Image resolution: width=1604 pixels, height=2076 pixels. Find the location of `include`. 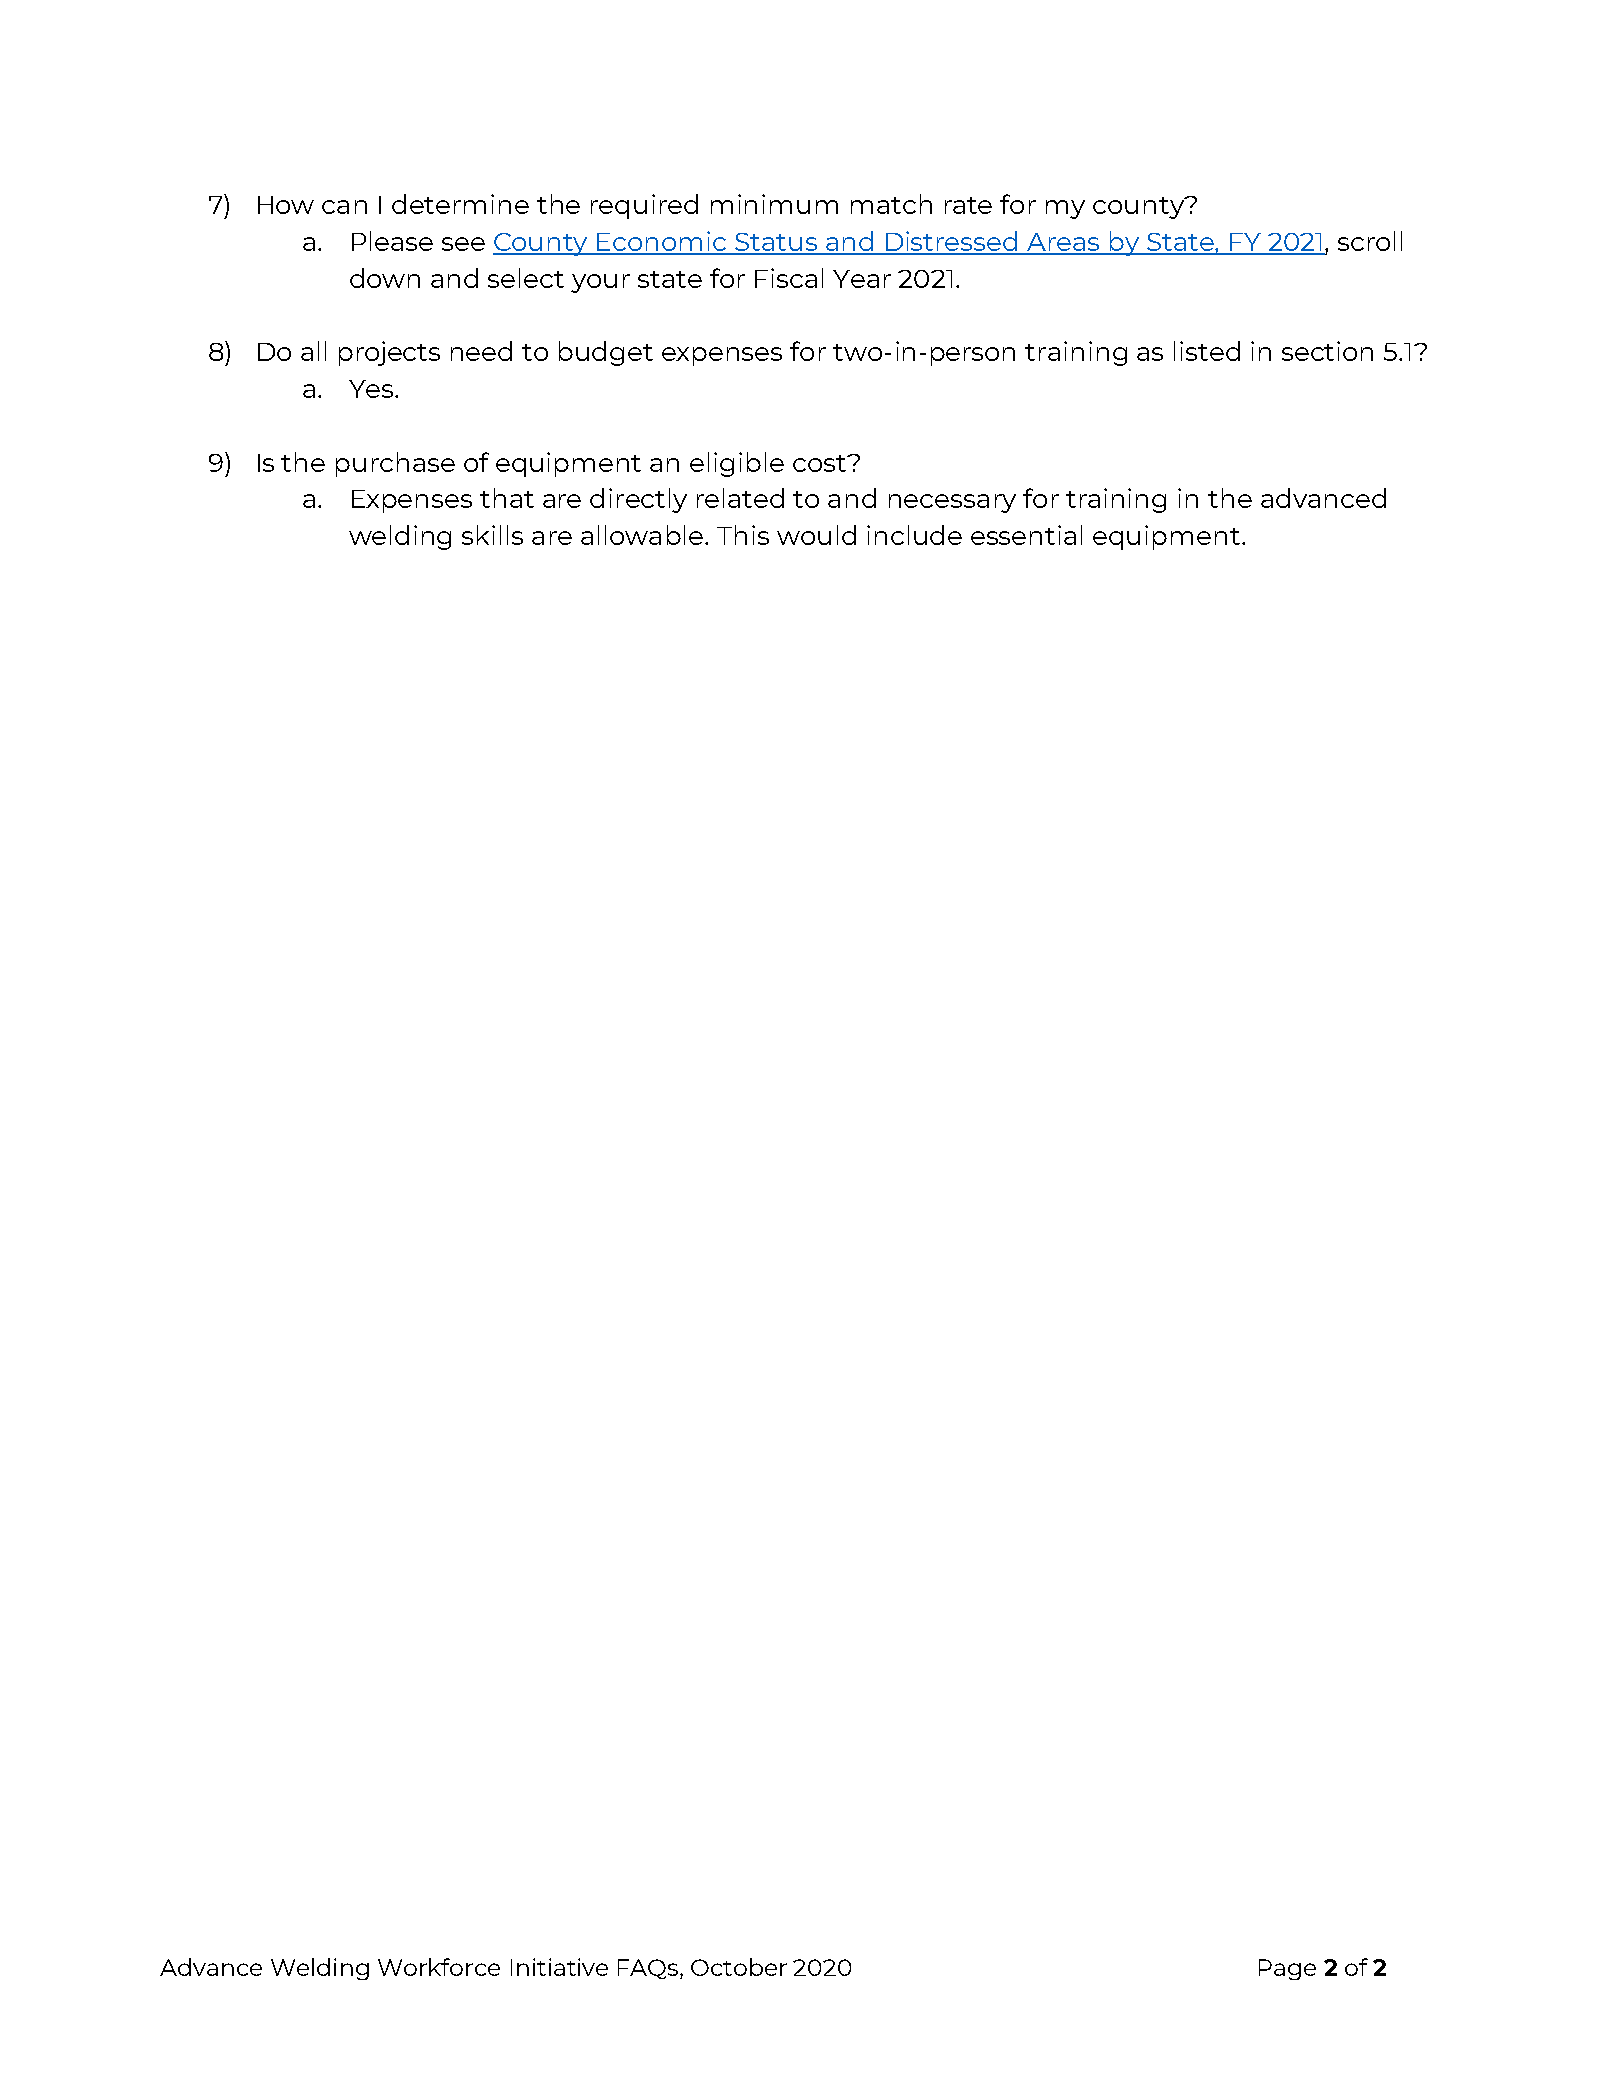

include is located at coordinates (914, 535).
